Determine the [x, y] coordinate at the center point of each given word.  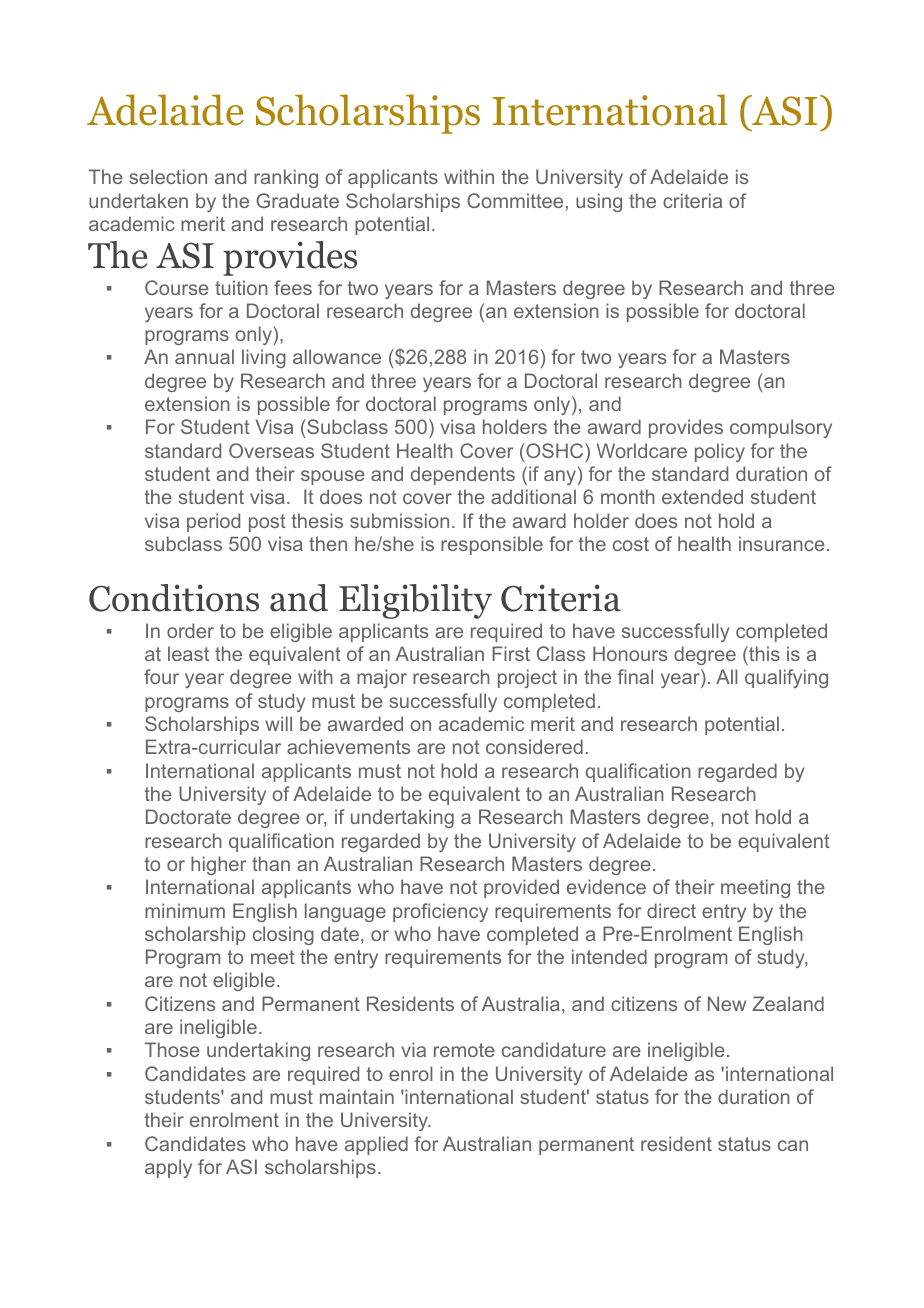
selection [168, 176]
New [727, 1003]
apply [168, 1168]
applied [376, 1145]
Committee [515, 200]
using [599, 202]
